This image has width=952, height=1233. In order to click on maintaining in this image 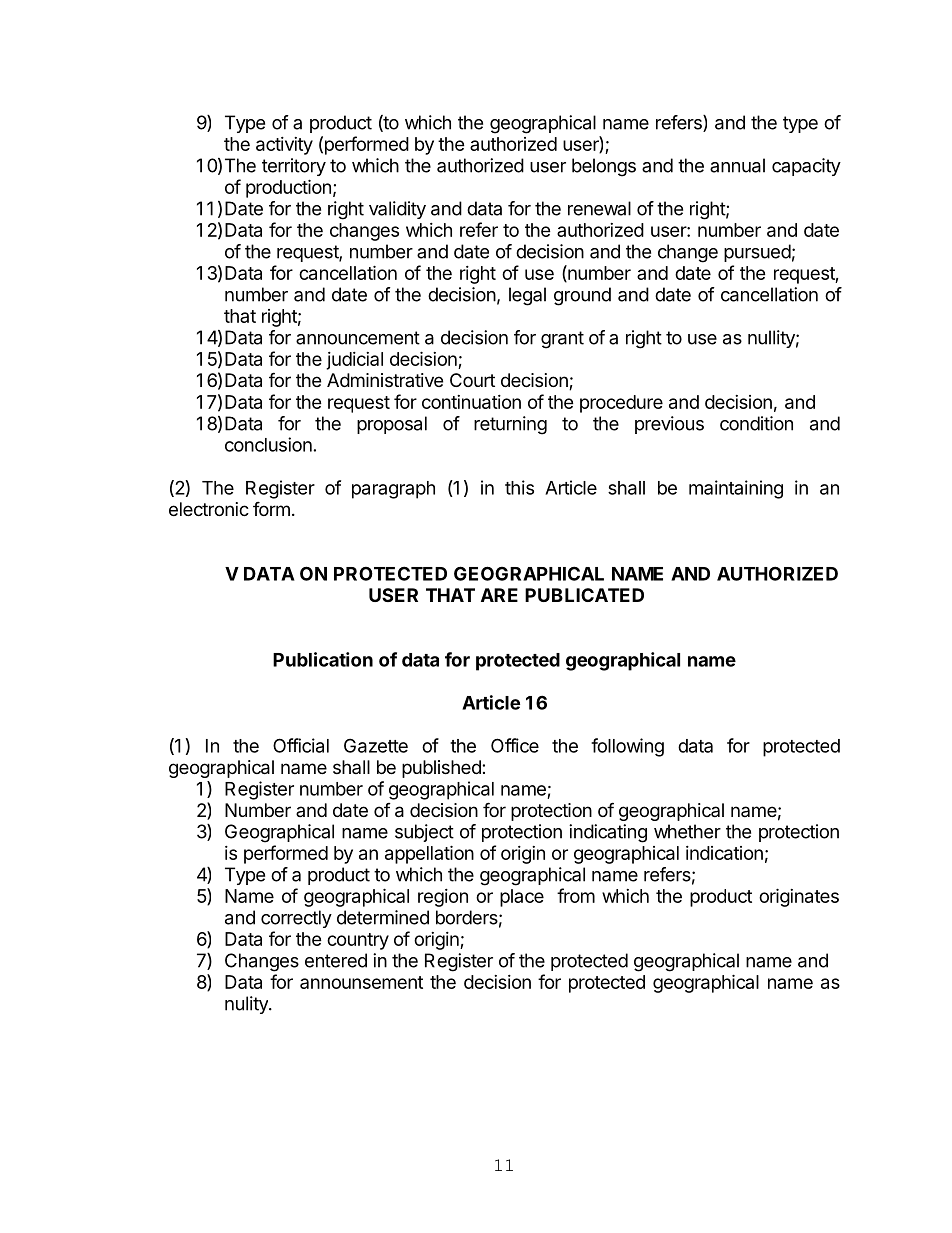, I will do `click(736, 489)`.
